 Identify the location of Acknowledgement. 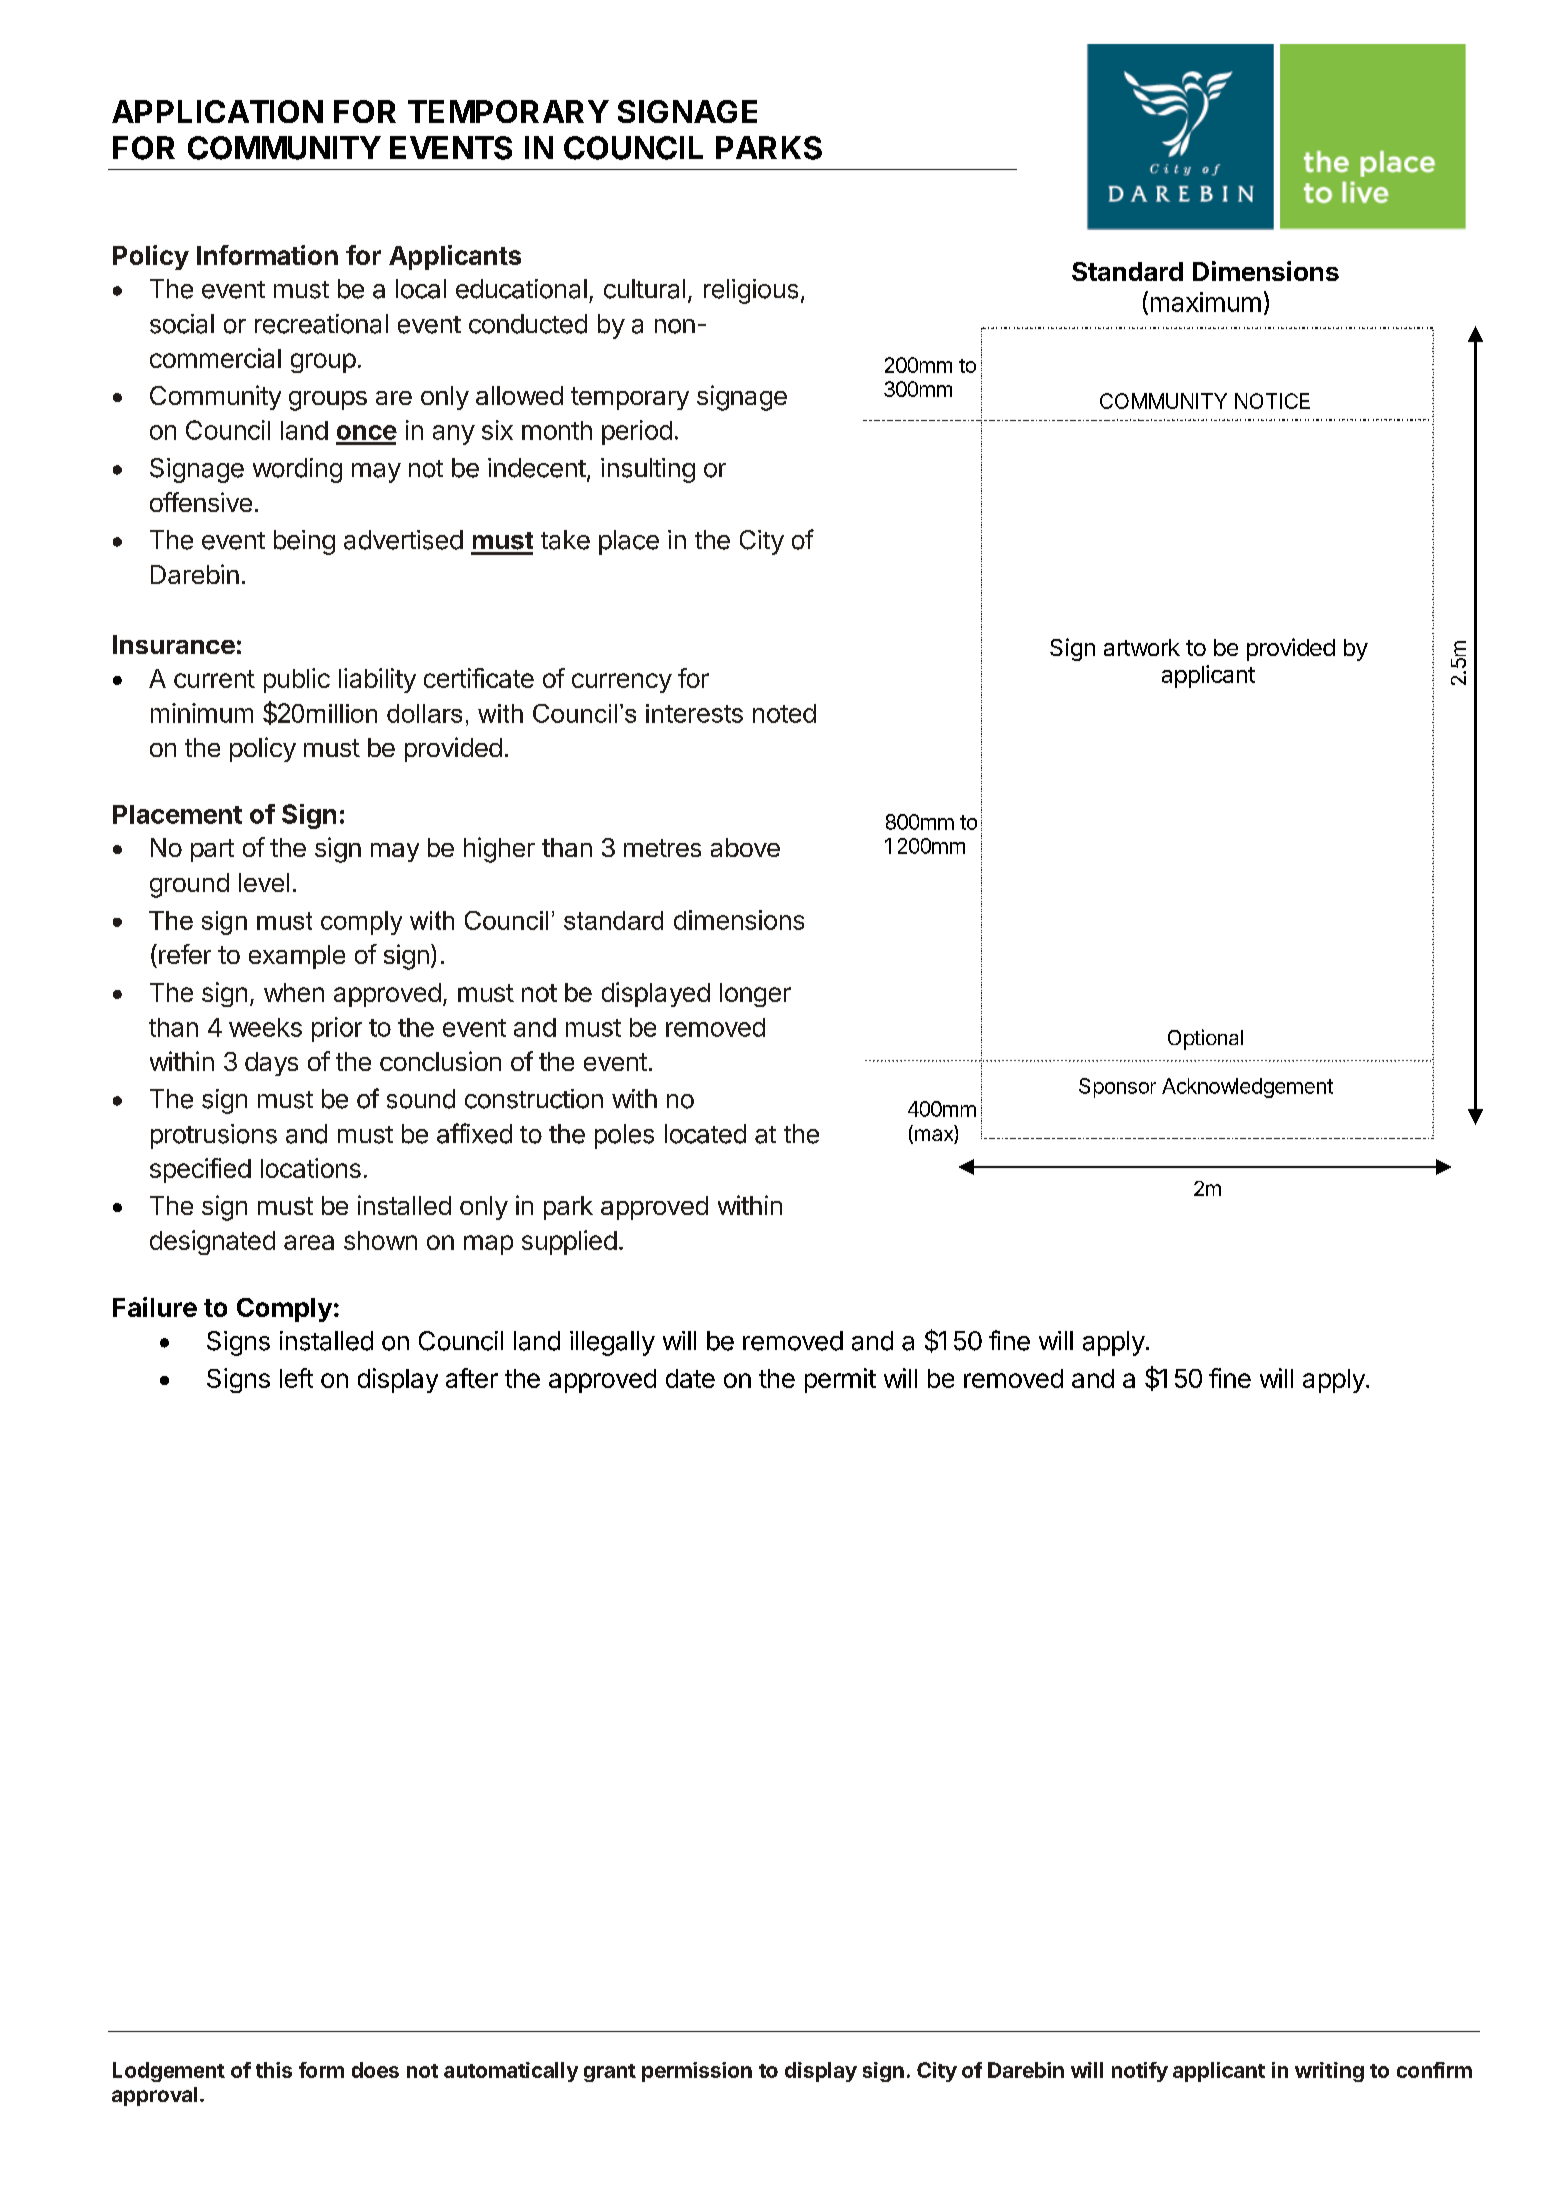
(1247, 1088).
